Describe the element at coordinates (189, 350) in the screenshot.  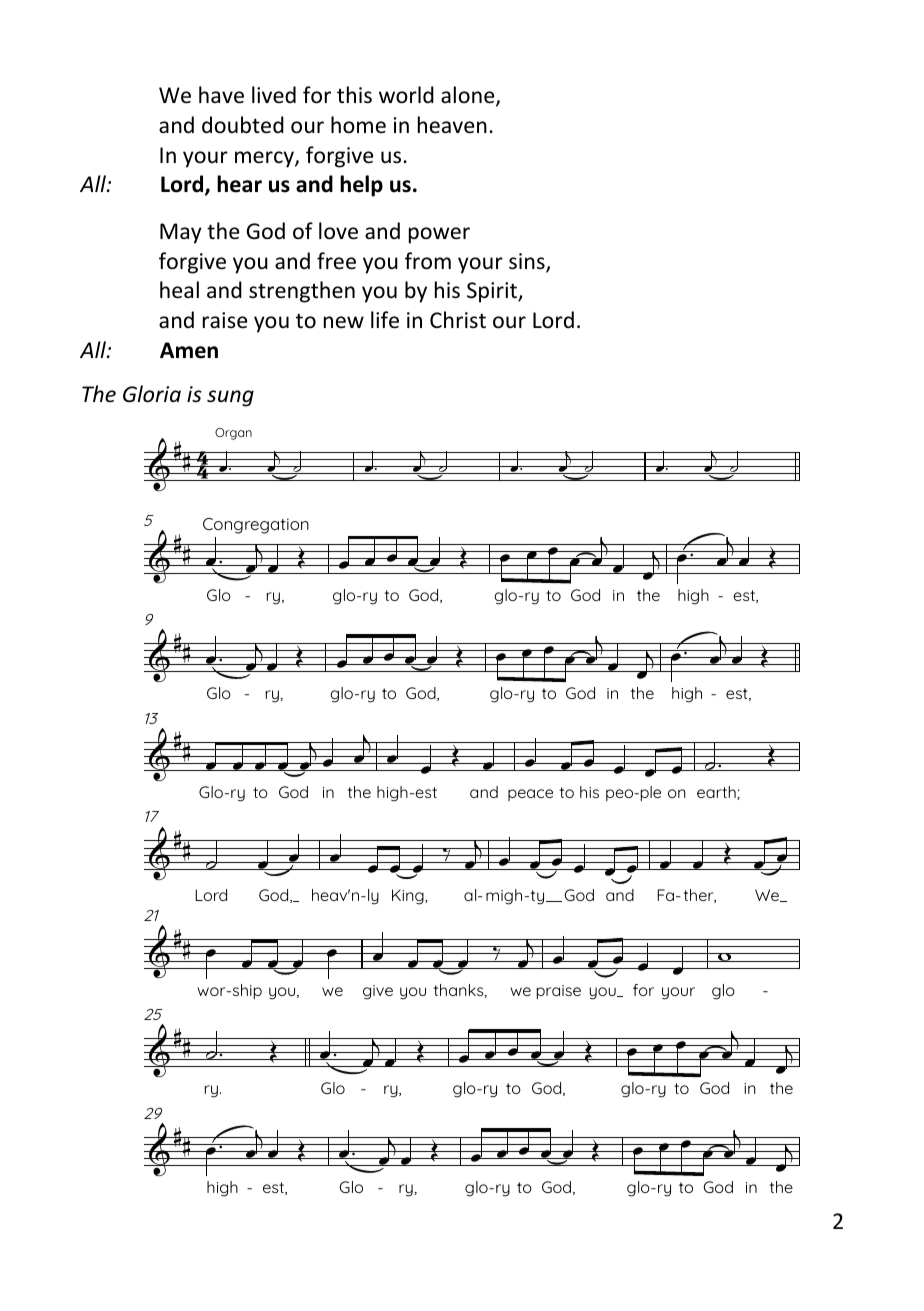
I see `Amen` at that location.
